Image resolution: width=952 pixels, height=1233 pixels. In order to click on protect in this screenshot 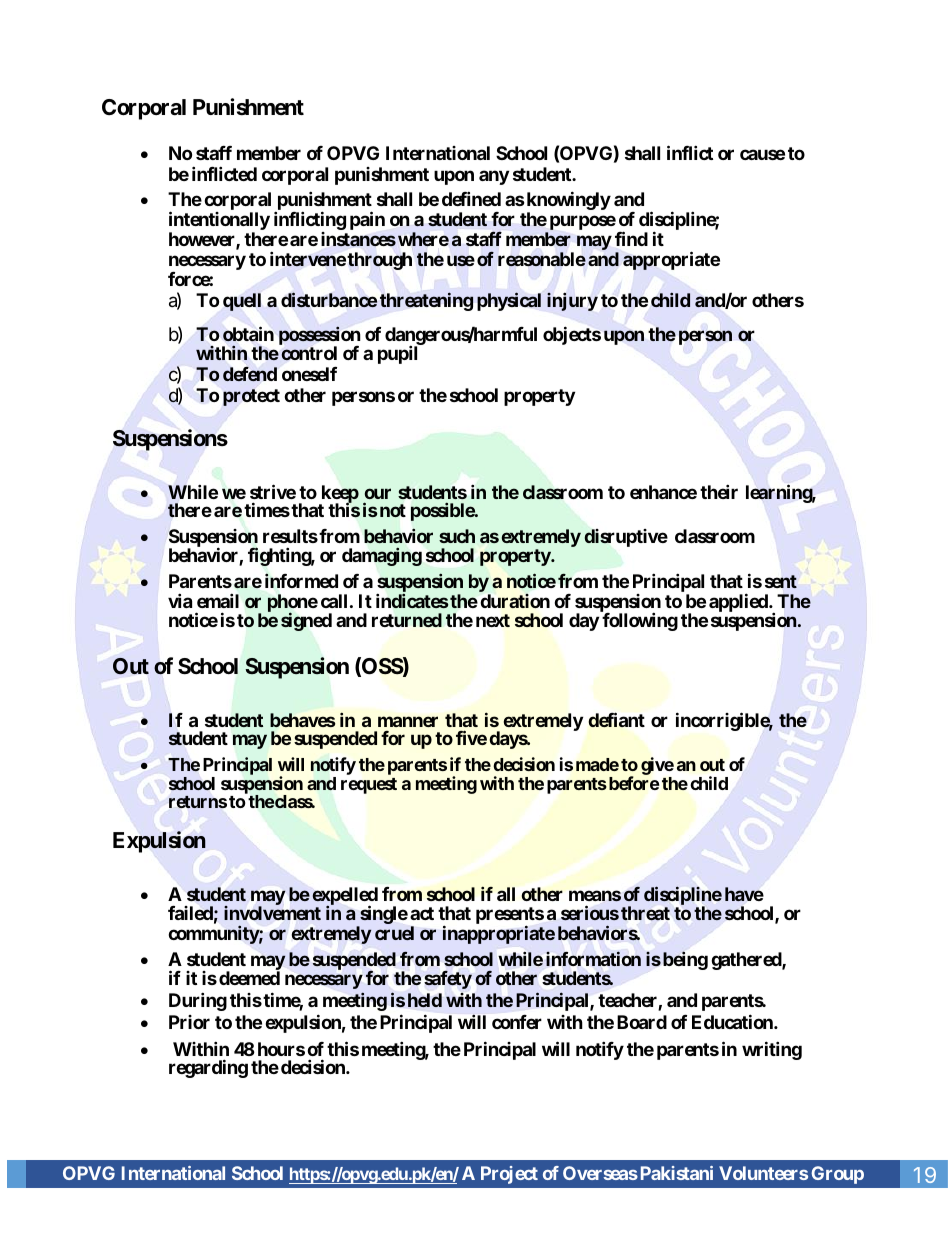, I will do `click(251, 397)`.
